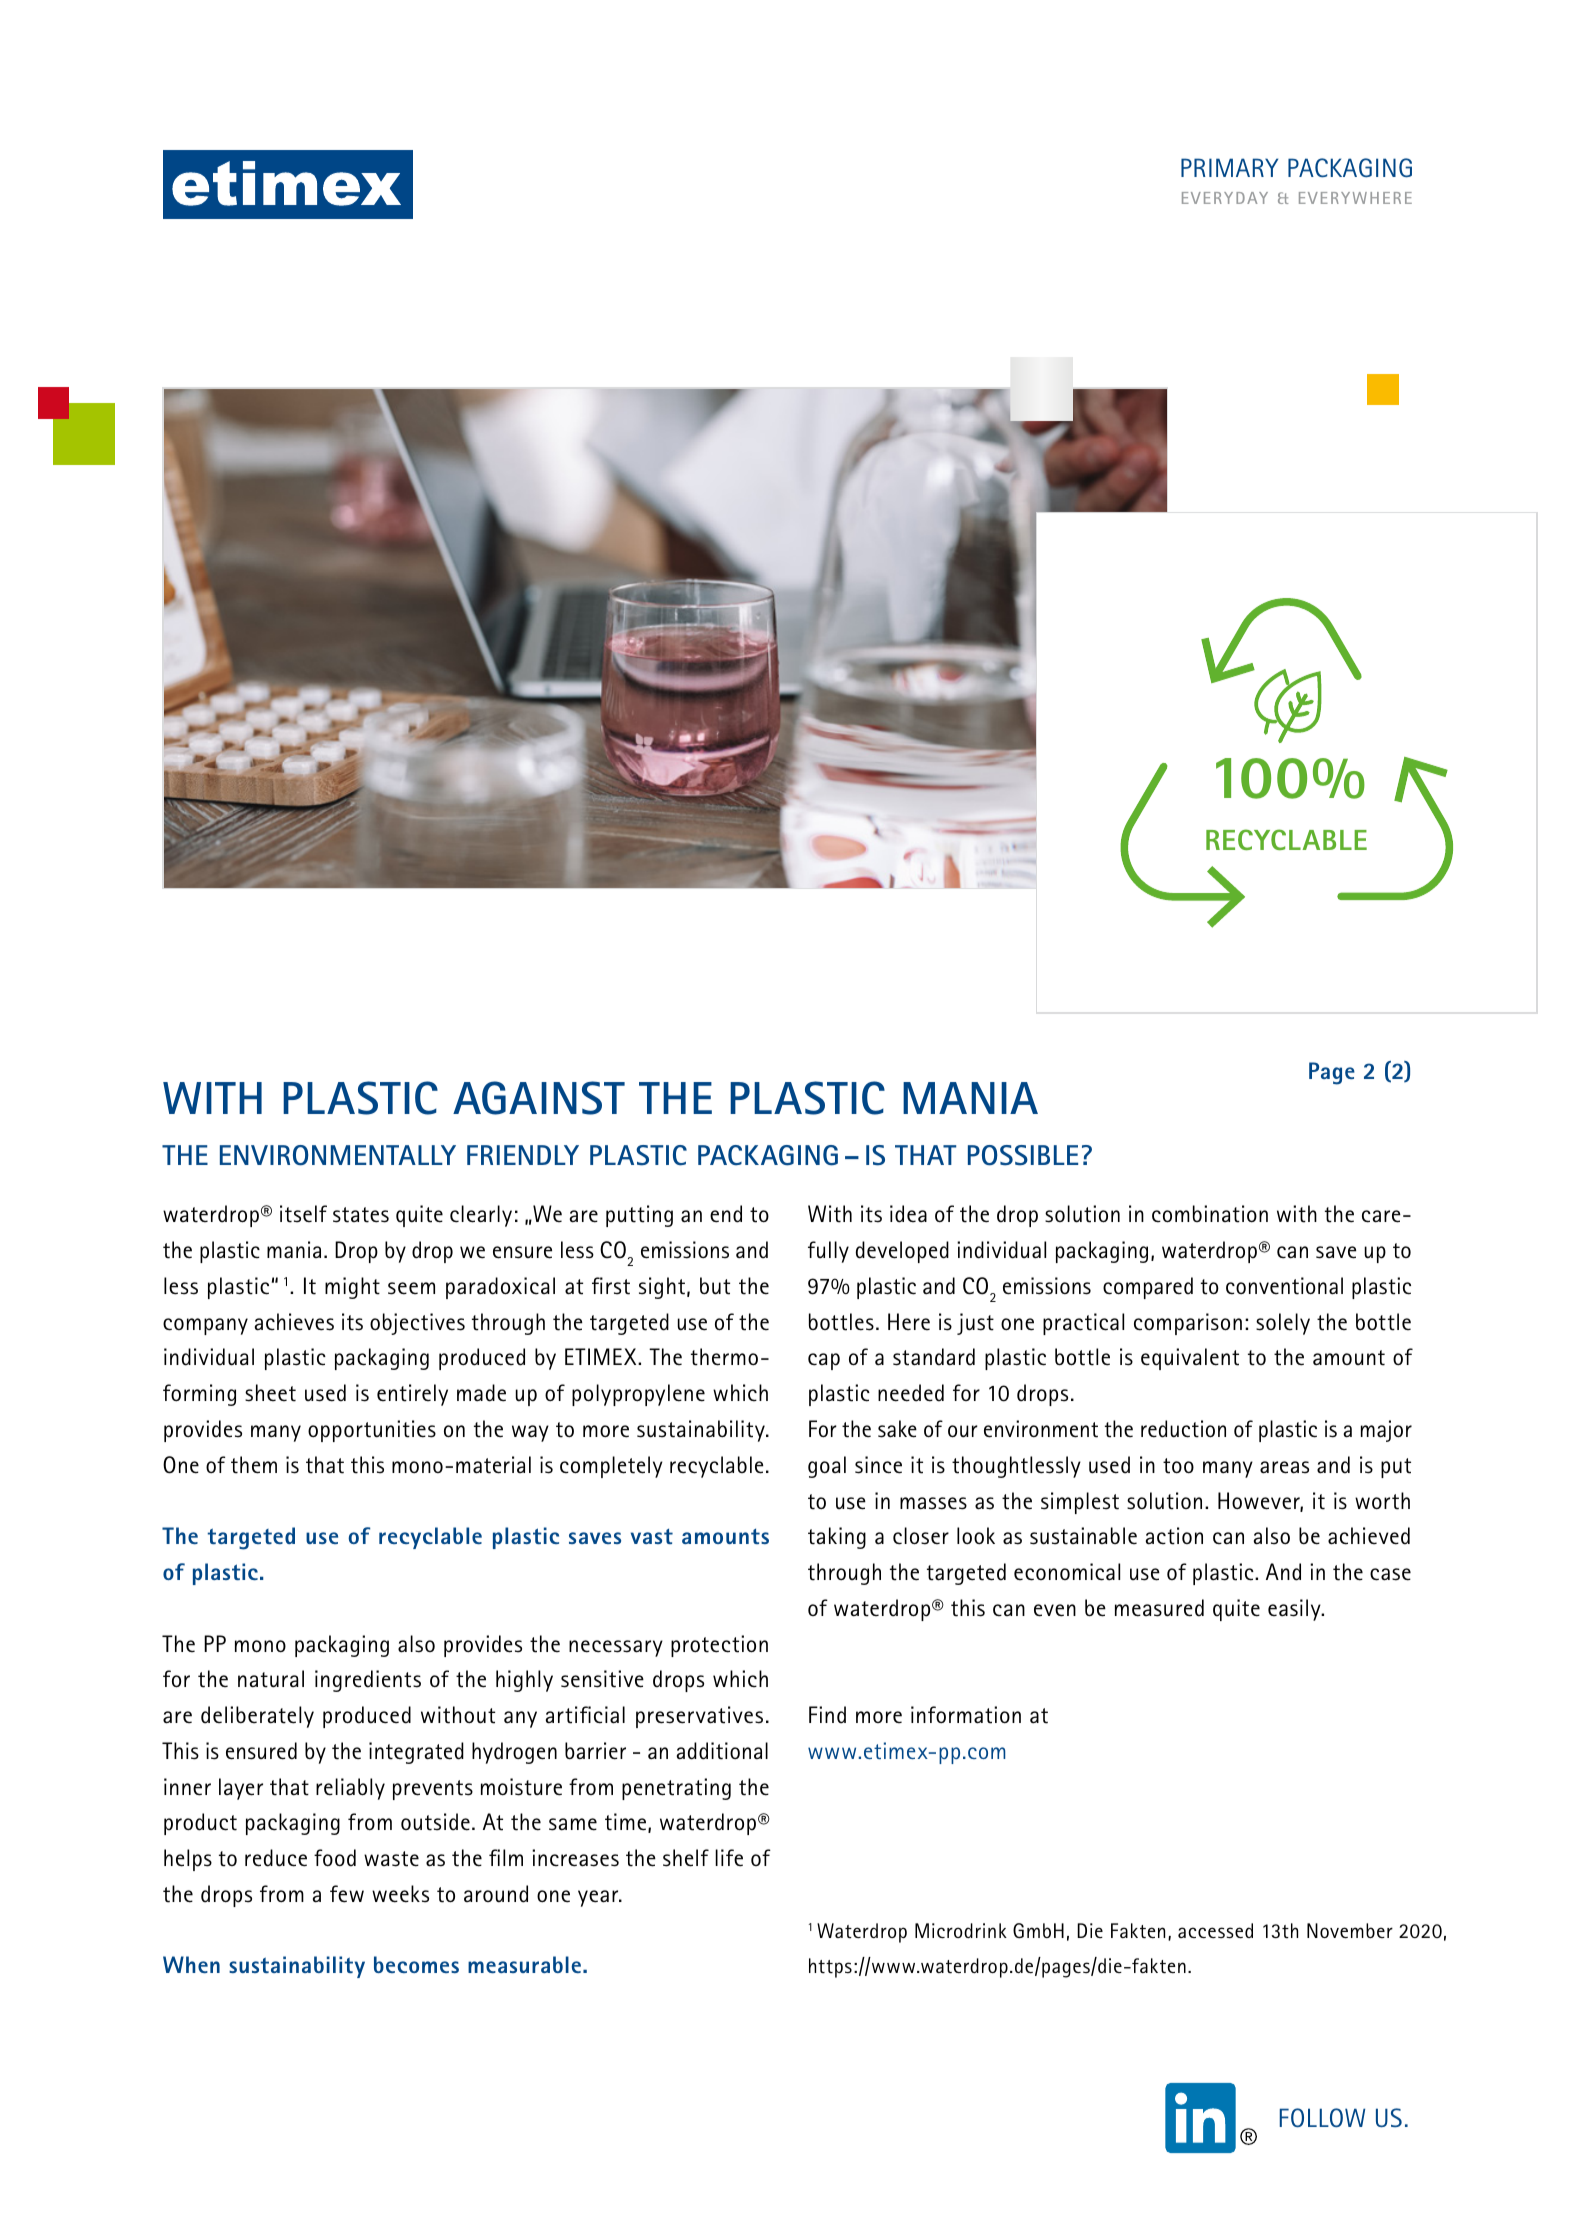 This document has height=2230, width=1577. Describe the element at coordinates (908, 1214) in the document. I see `idea` at that location.
